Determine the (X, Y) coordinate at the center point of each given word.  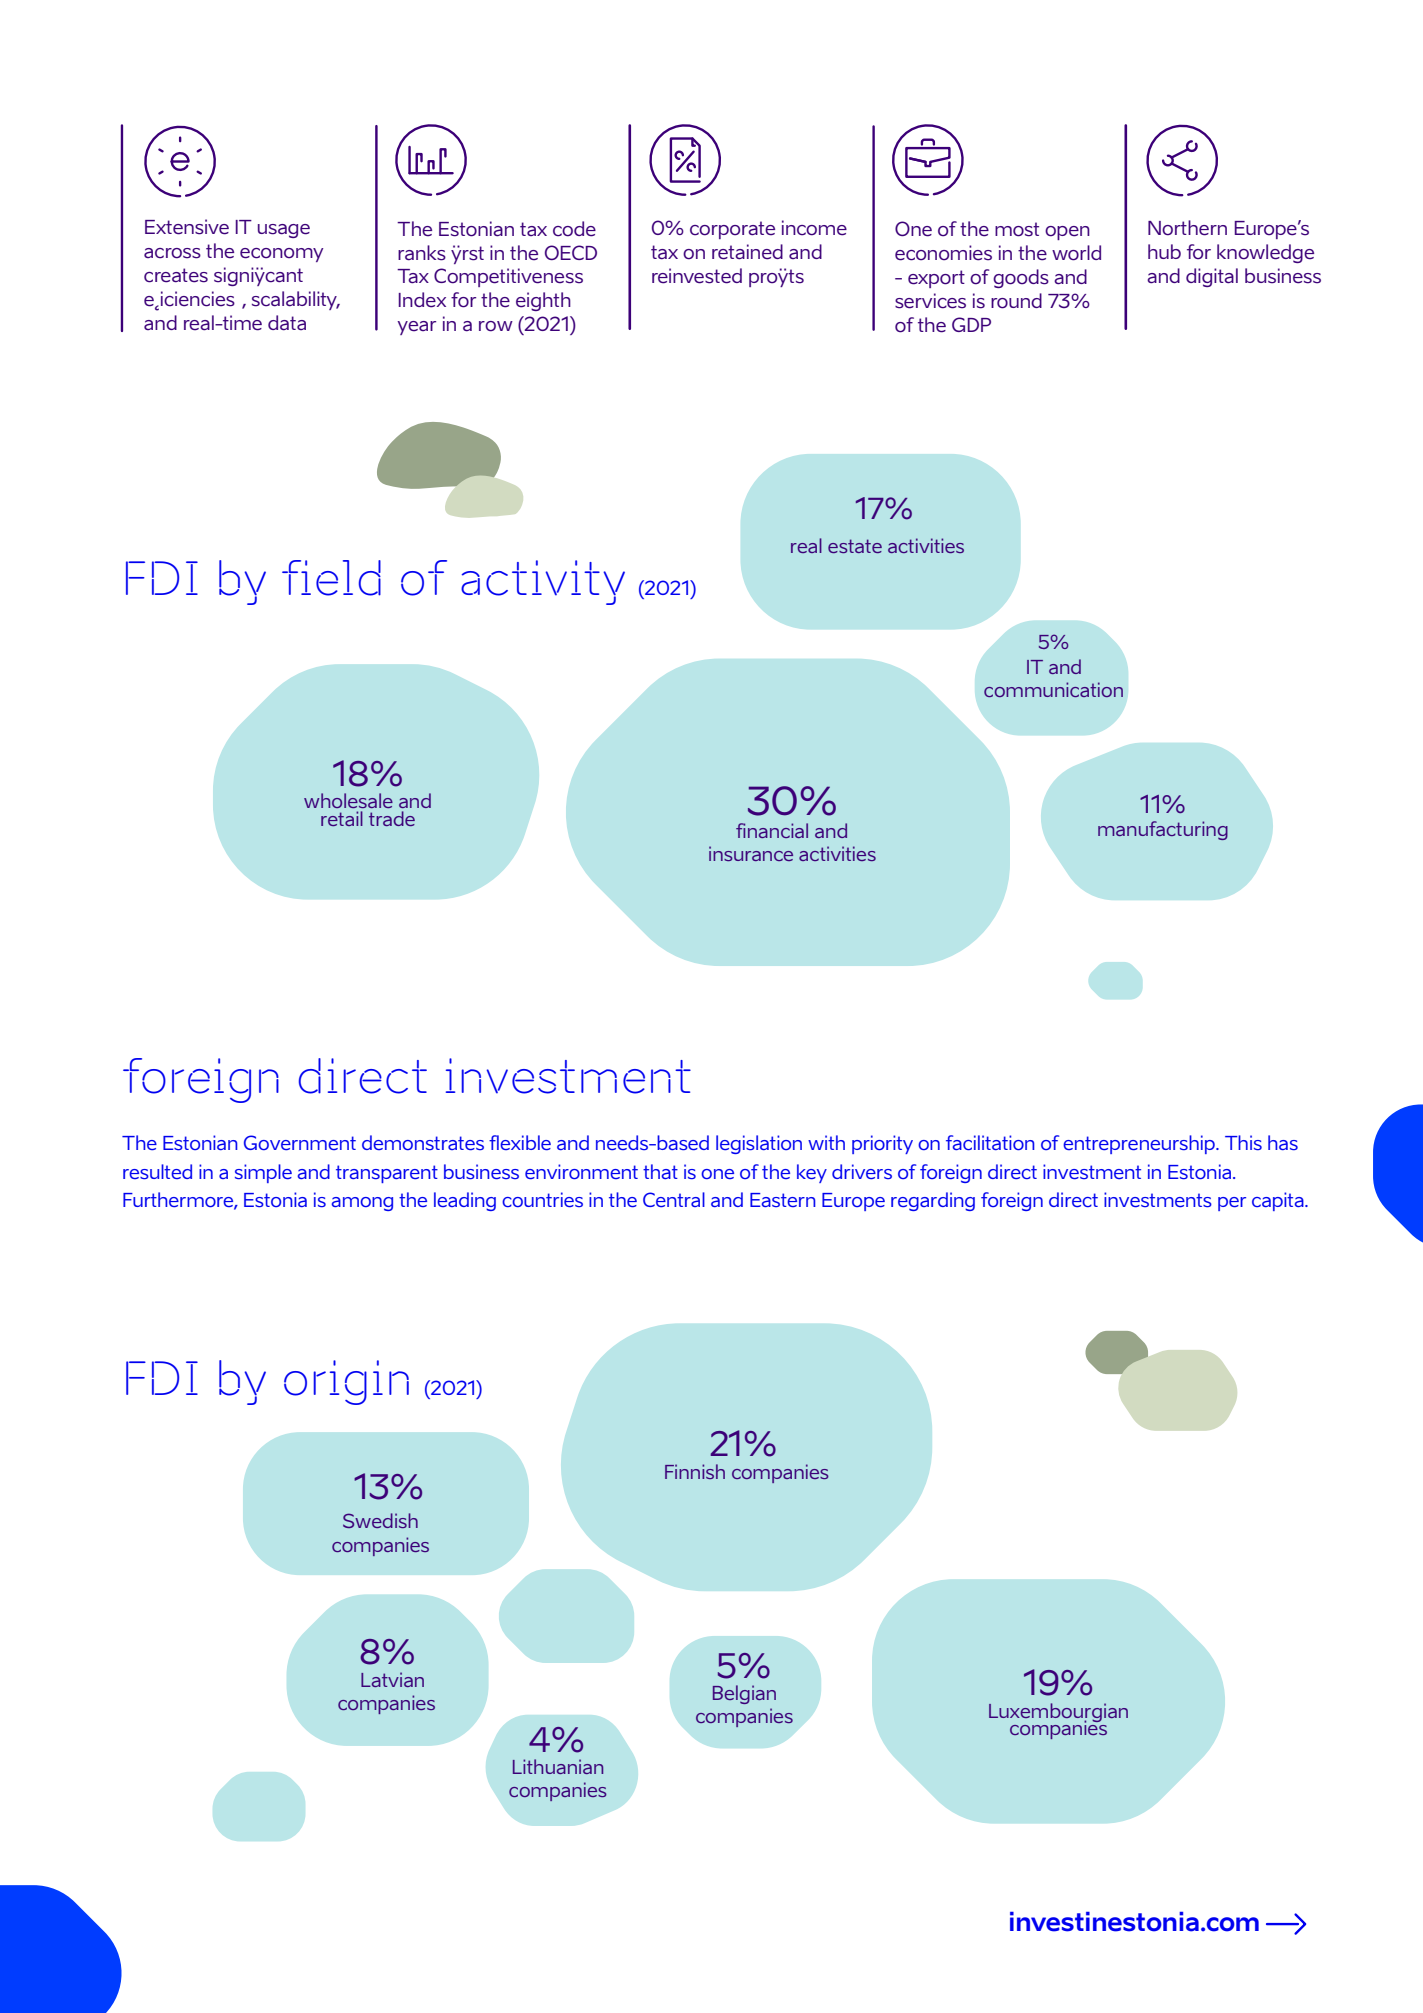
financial (772, 830)
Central (674, 1199)
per (1232, 1204)
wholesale (348, 800)
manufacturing (1163, 830)
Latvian (392, 1679)
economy (281, 255)
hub (1164, 251)
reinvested (697, 276)
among (362, 1204)
